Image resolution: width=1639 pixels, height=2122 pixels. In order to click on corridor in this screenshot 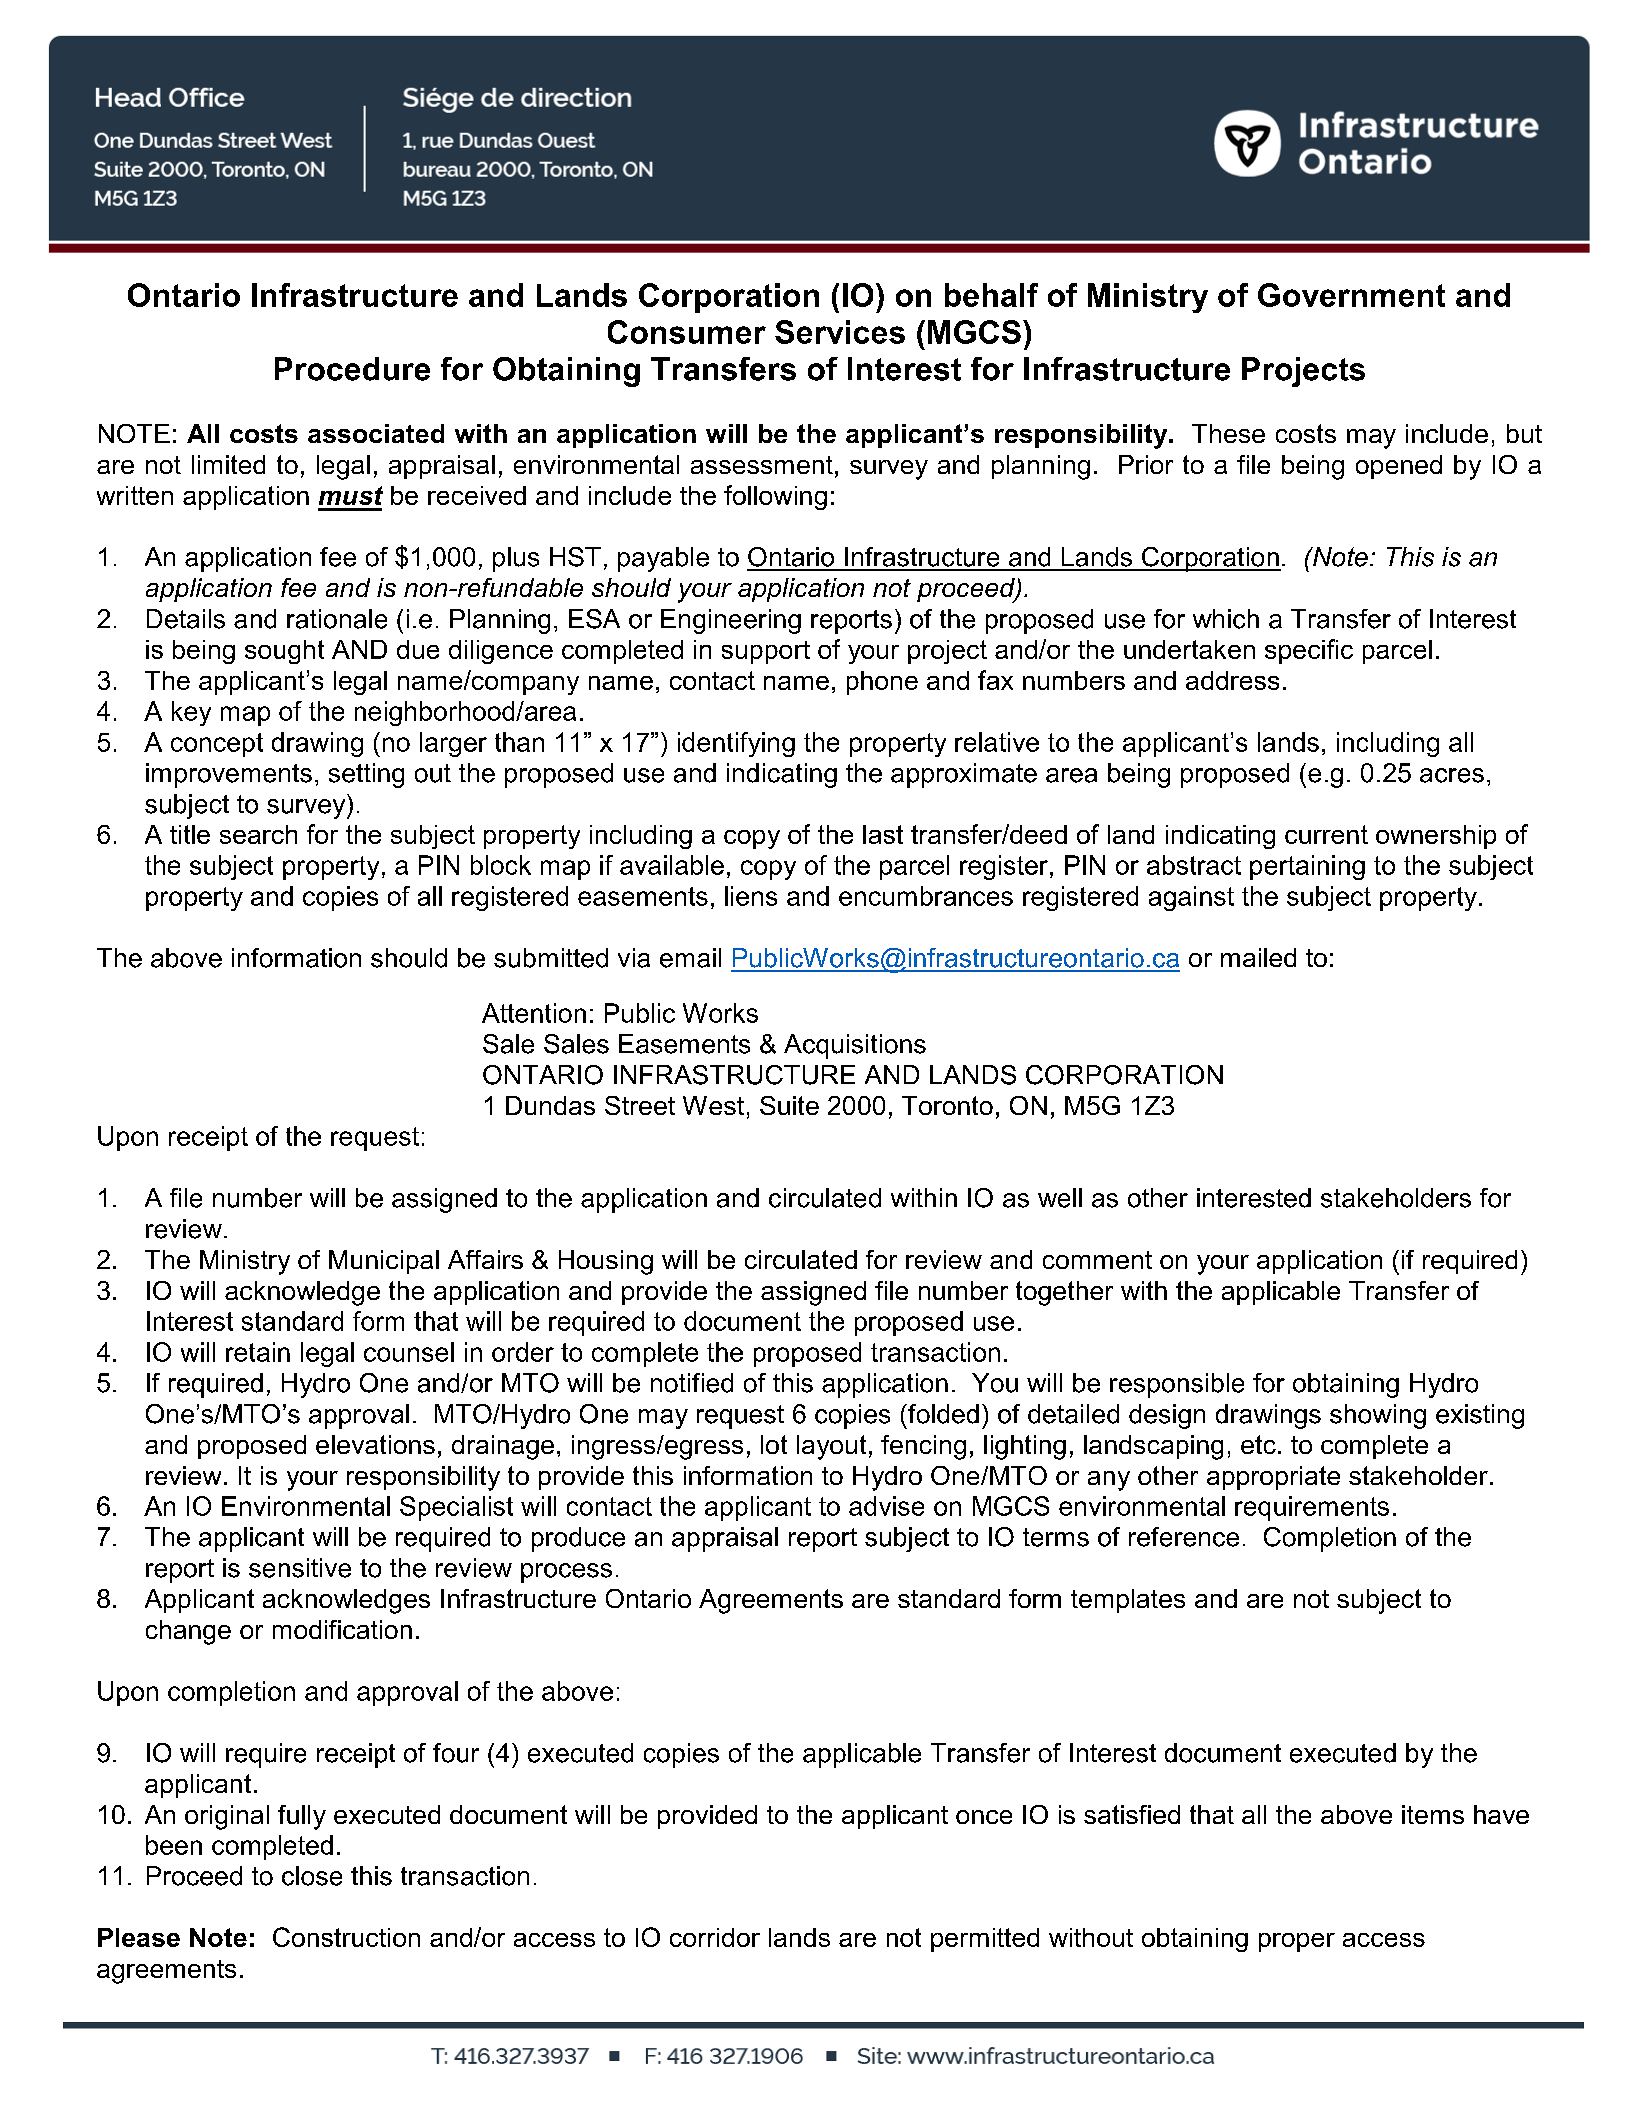, I will do `click(715, 1937)`.
